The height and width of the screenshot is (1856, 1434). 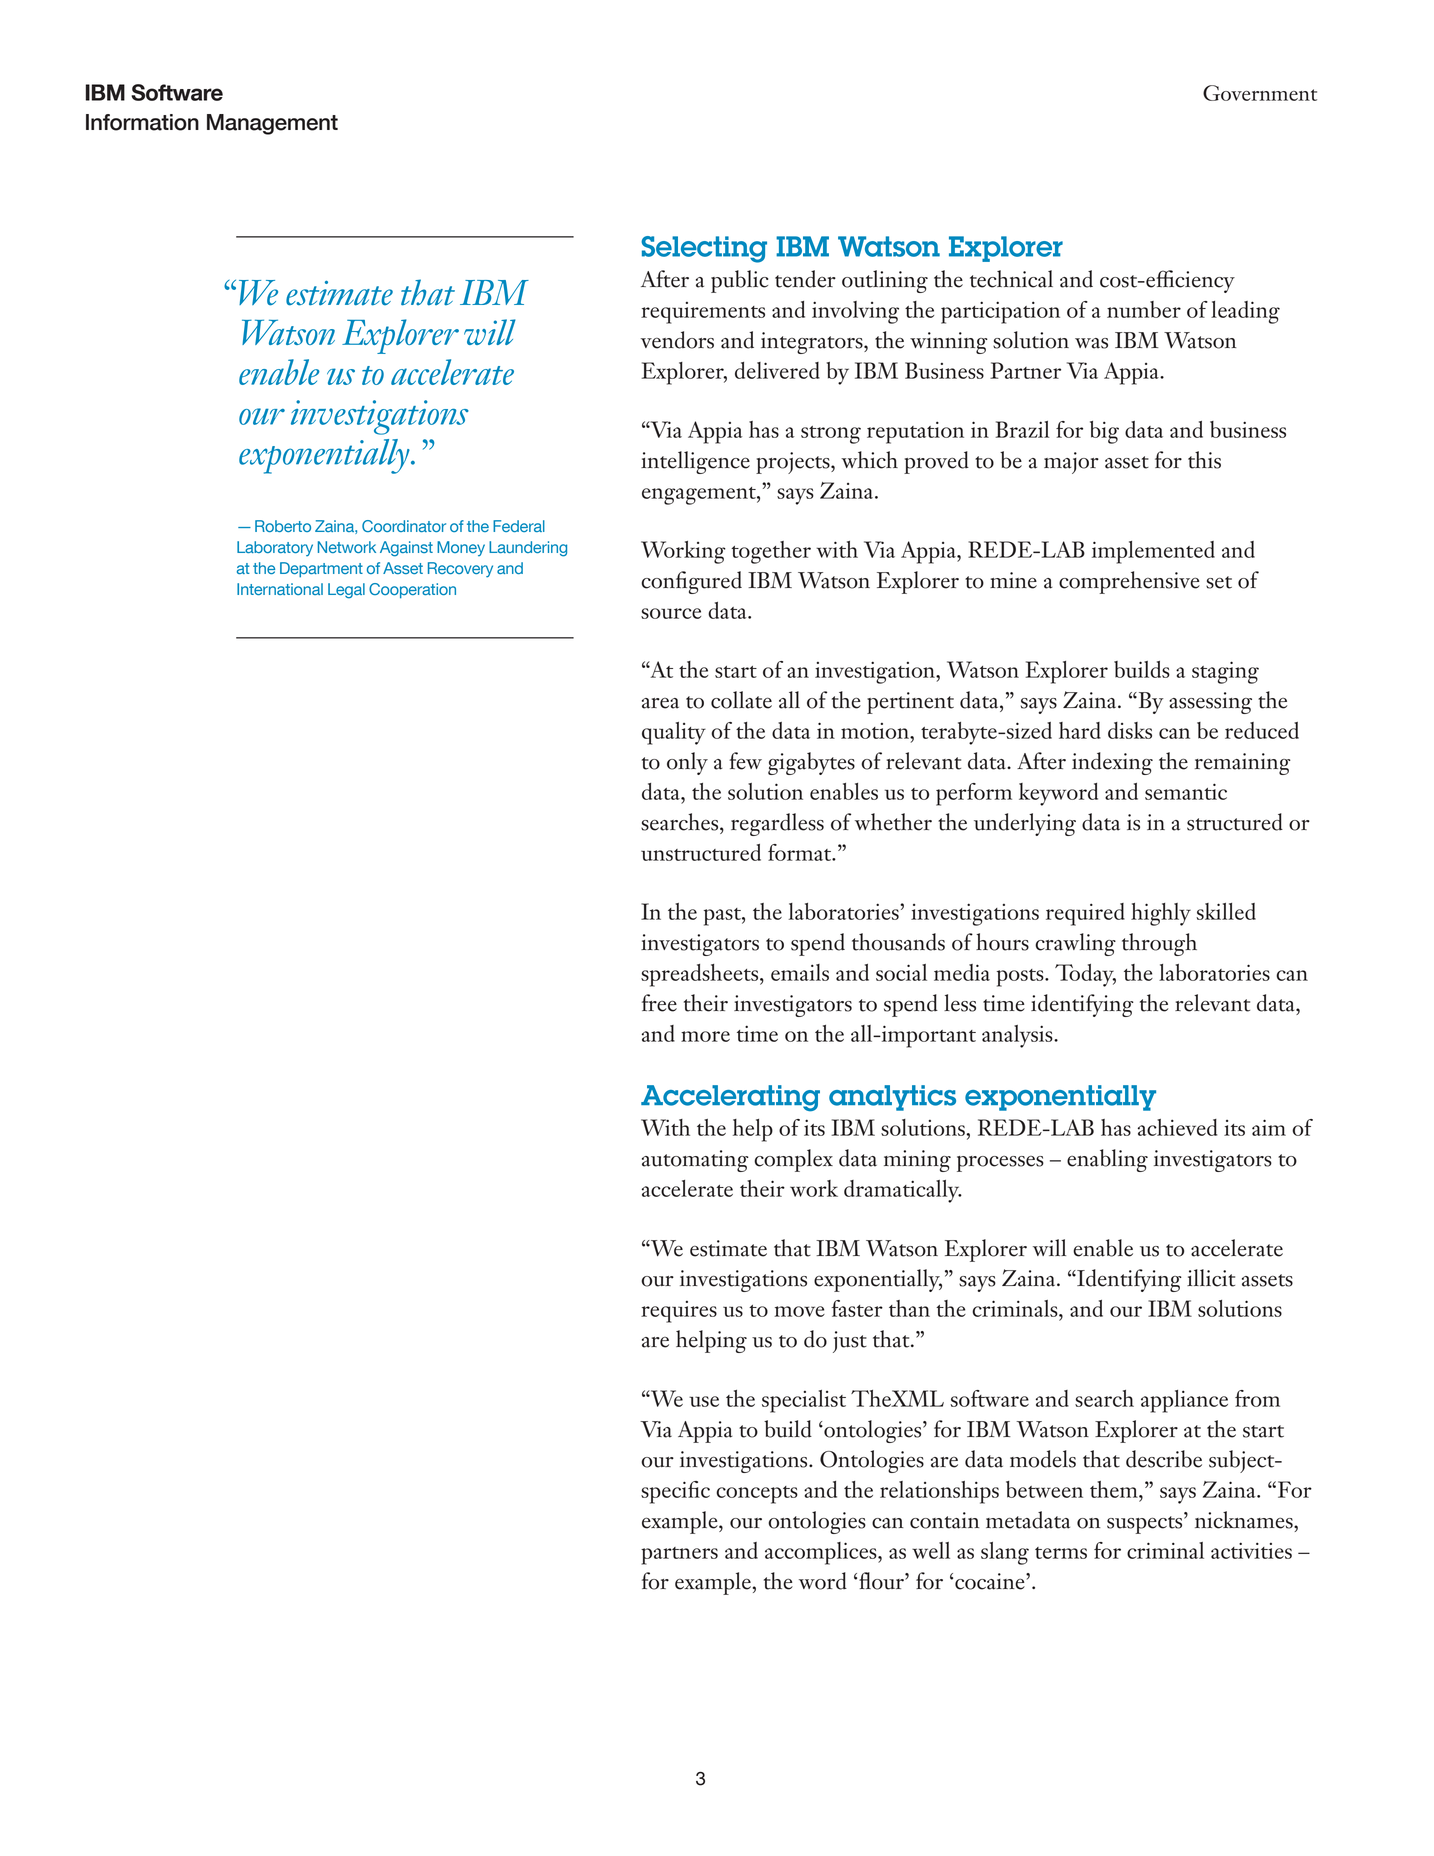 I want to click on Management, so click(x=272, y=124).
